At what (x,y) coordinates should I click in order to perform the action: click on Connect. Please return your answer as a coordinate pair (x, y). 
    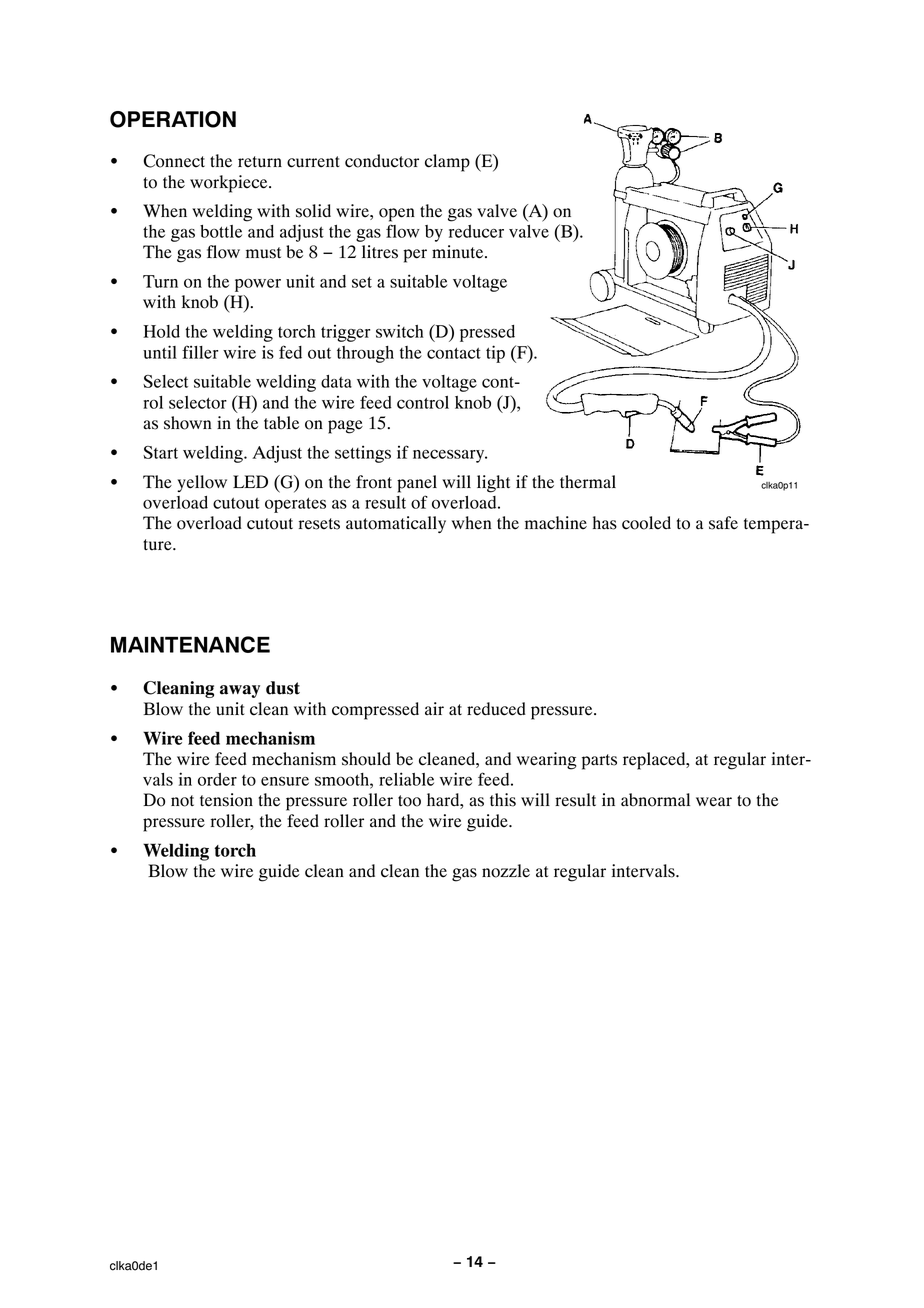
    Looking at the image, I should click on (174, 161).
